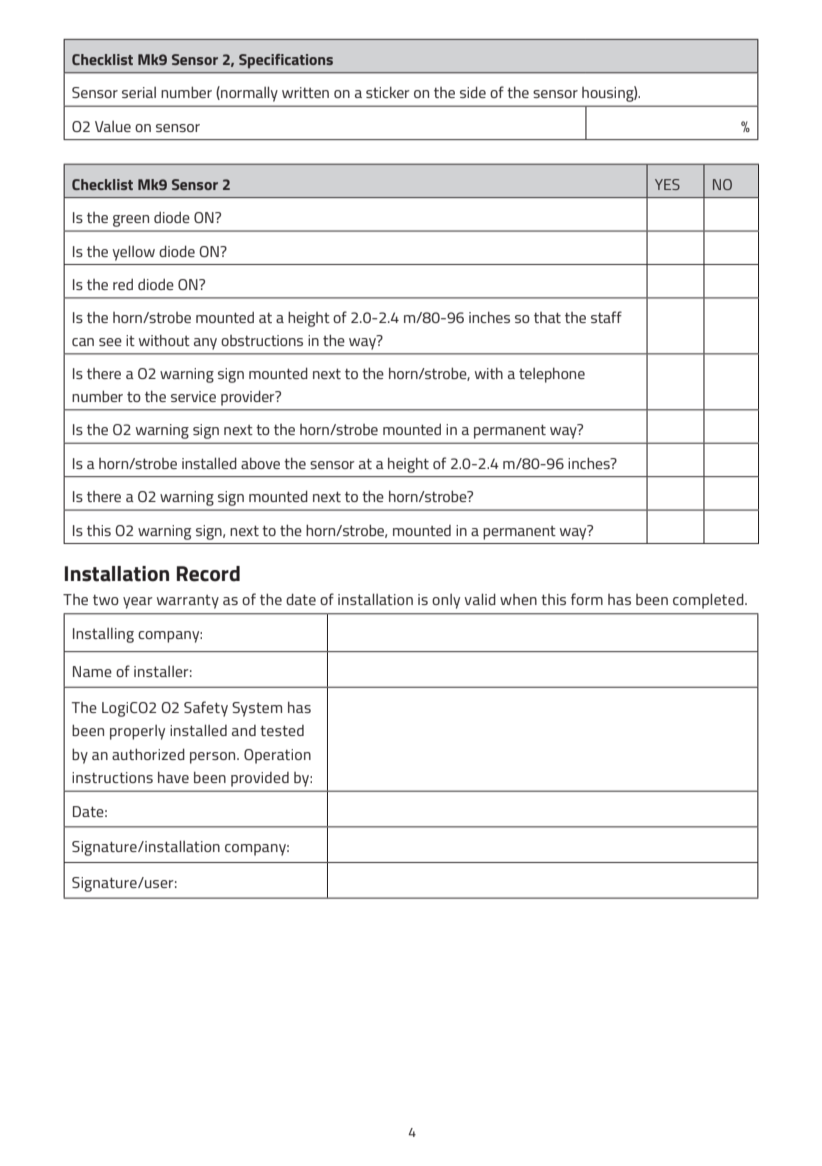  Describe the element at coordinates (388, 92) in the document. I see `sticker` at that location.
